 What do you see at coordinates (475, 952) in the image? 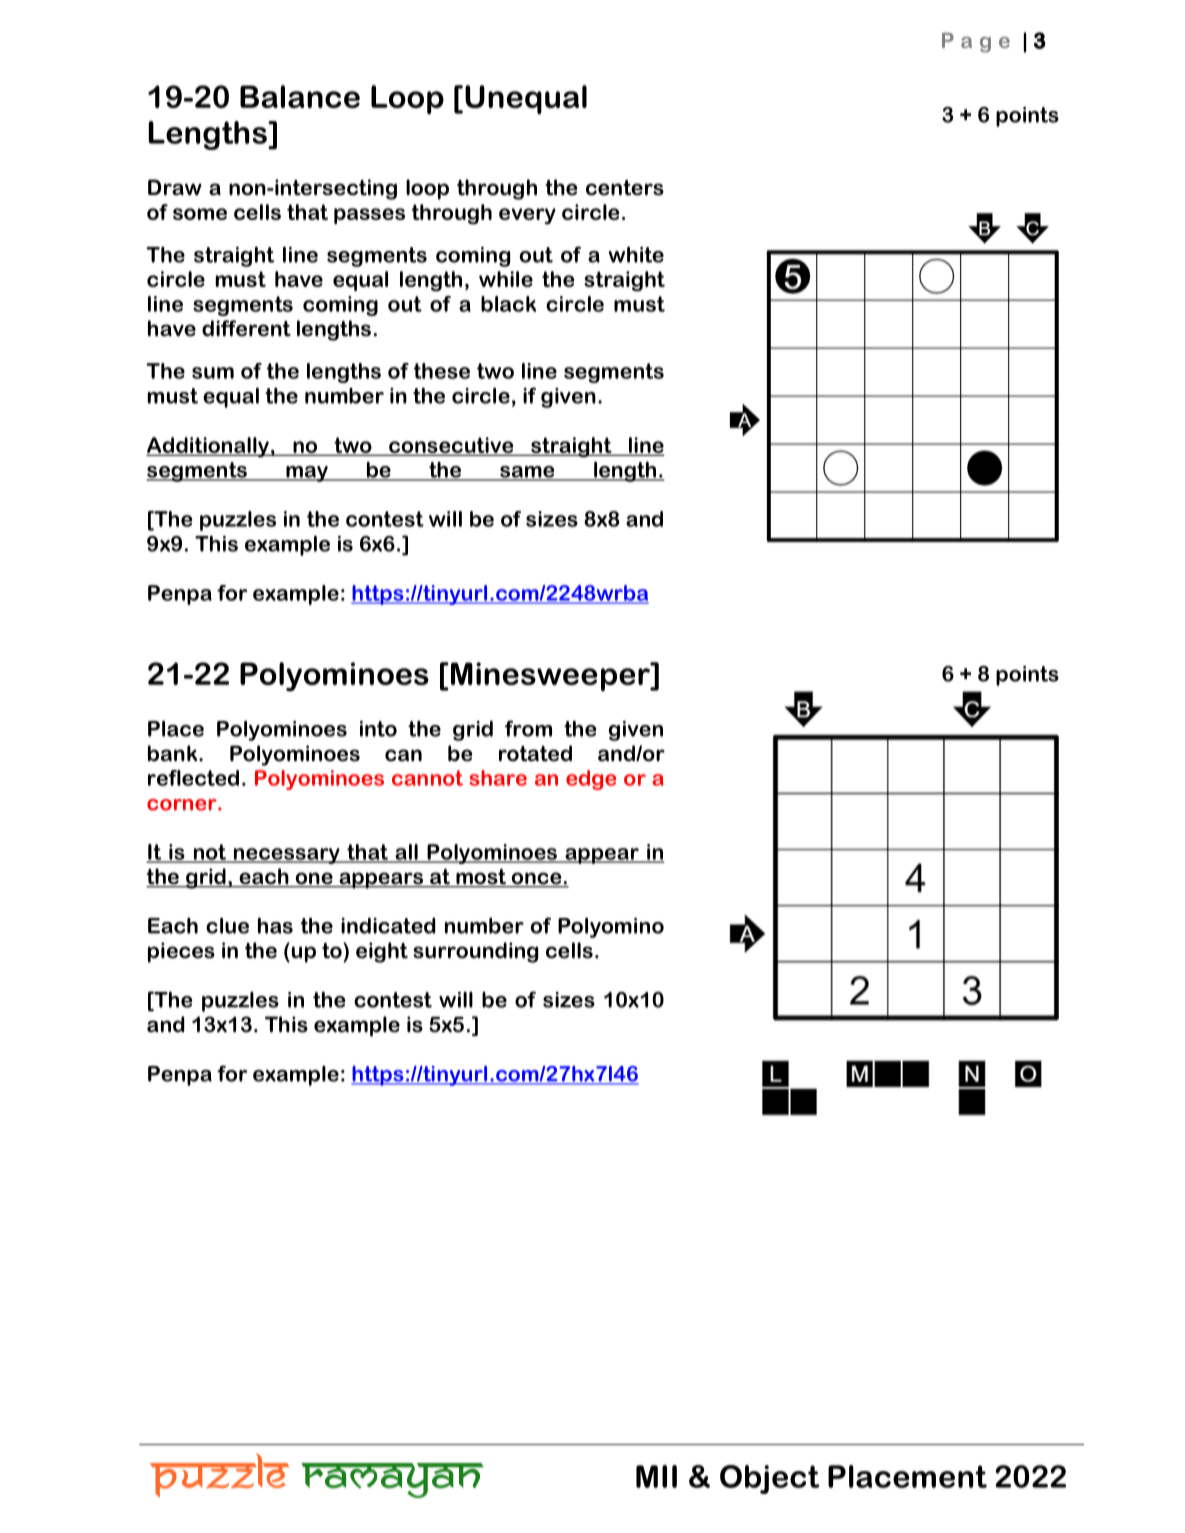
I see `surrounding` at bounding box center [475, 952].
